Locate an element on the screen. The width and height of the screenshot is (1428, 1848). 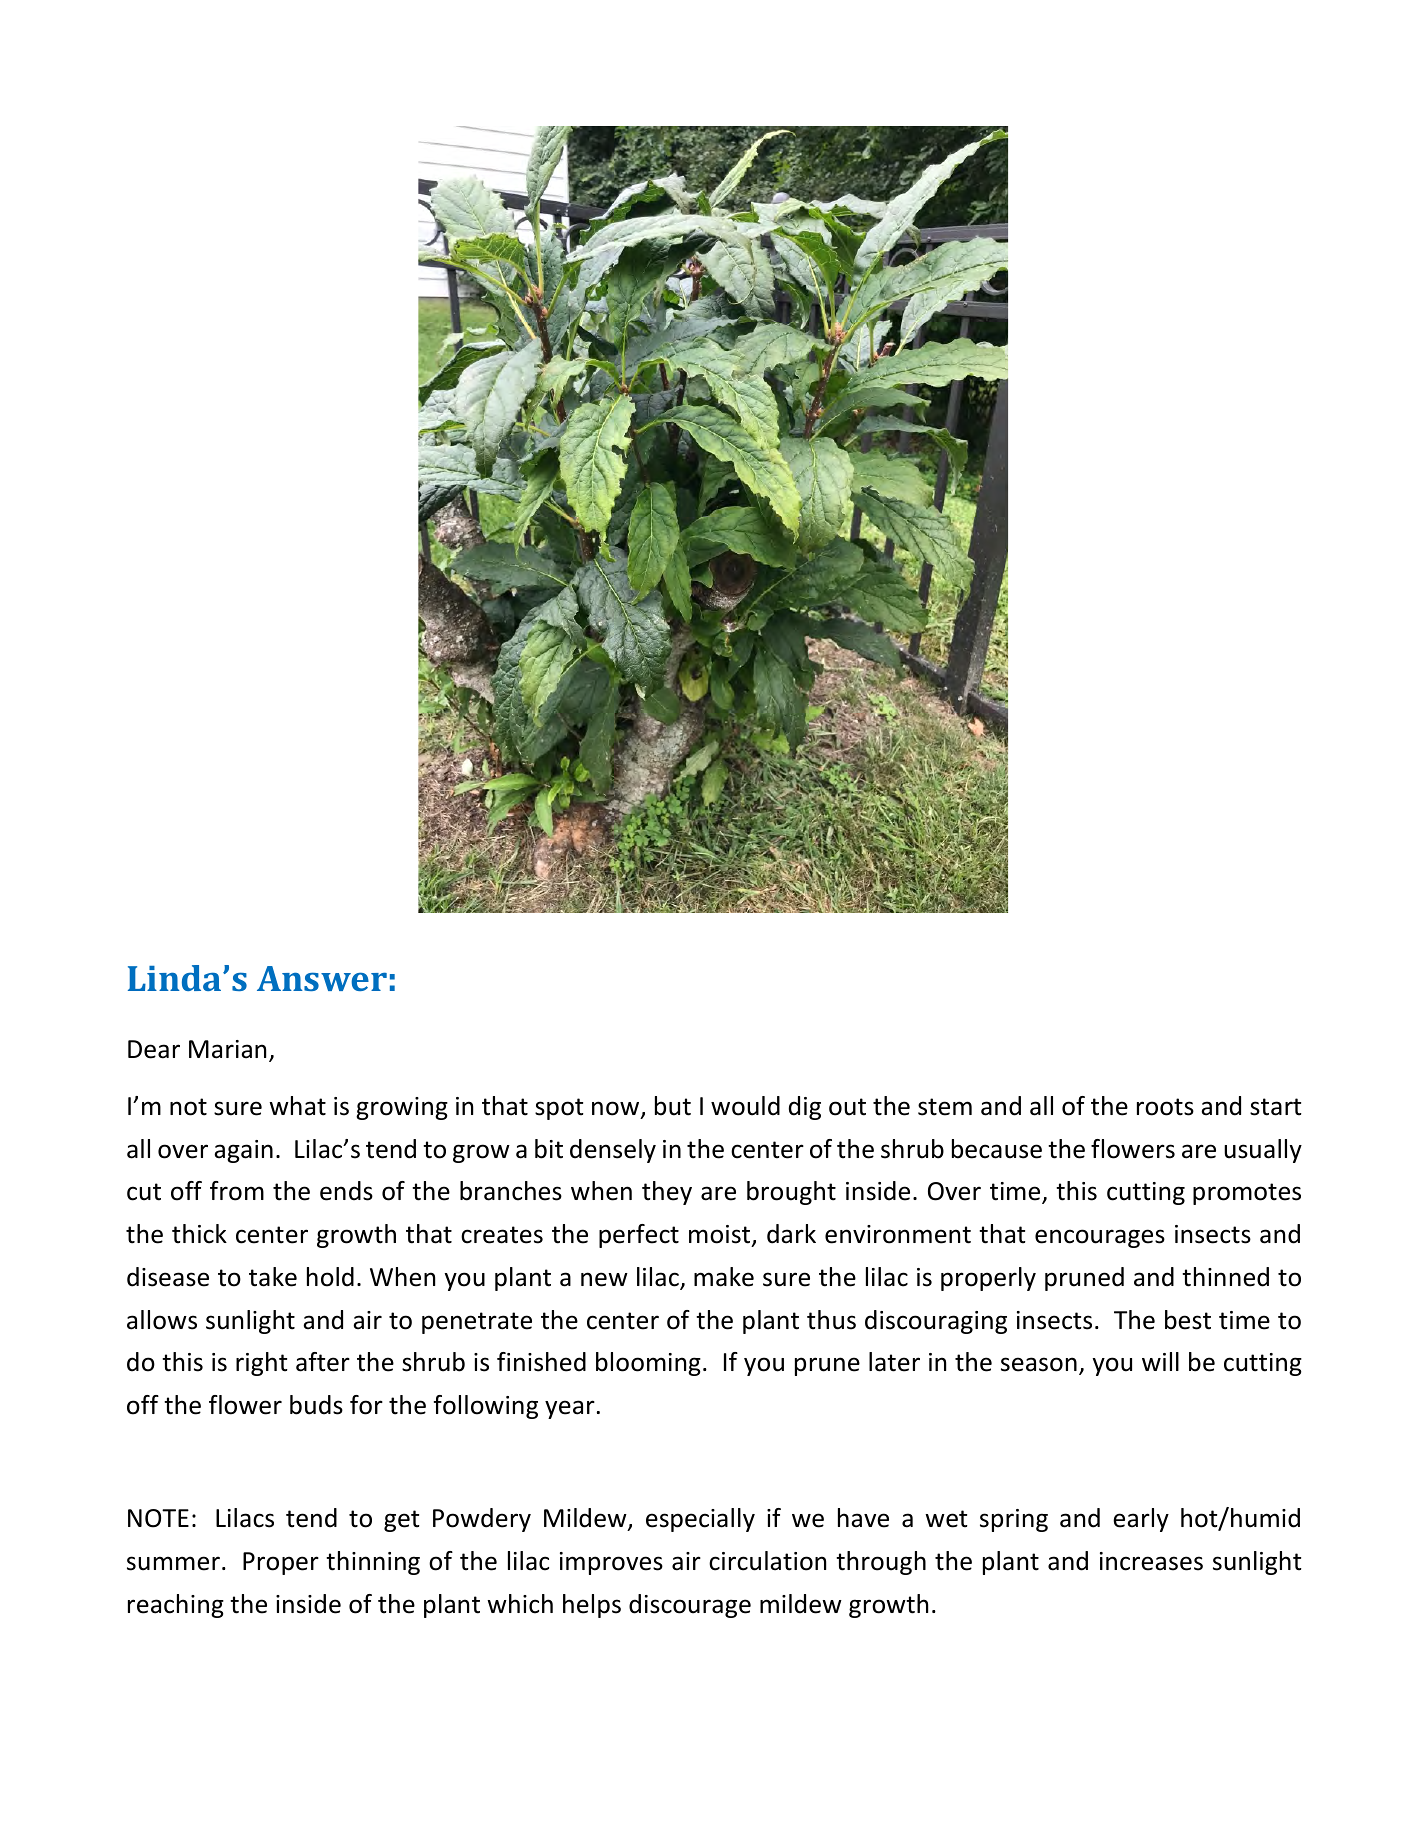
buds is located at coordinates (316, 1405).
